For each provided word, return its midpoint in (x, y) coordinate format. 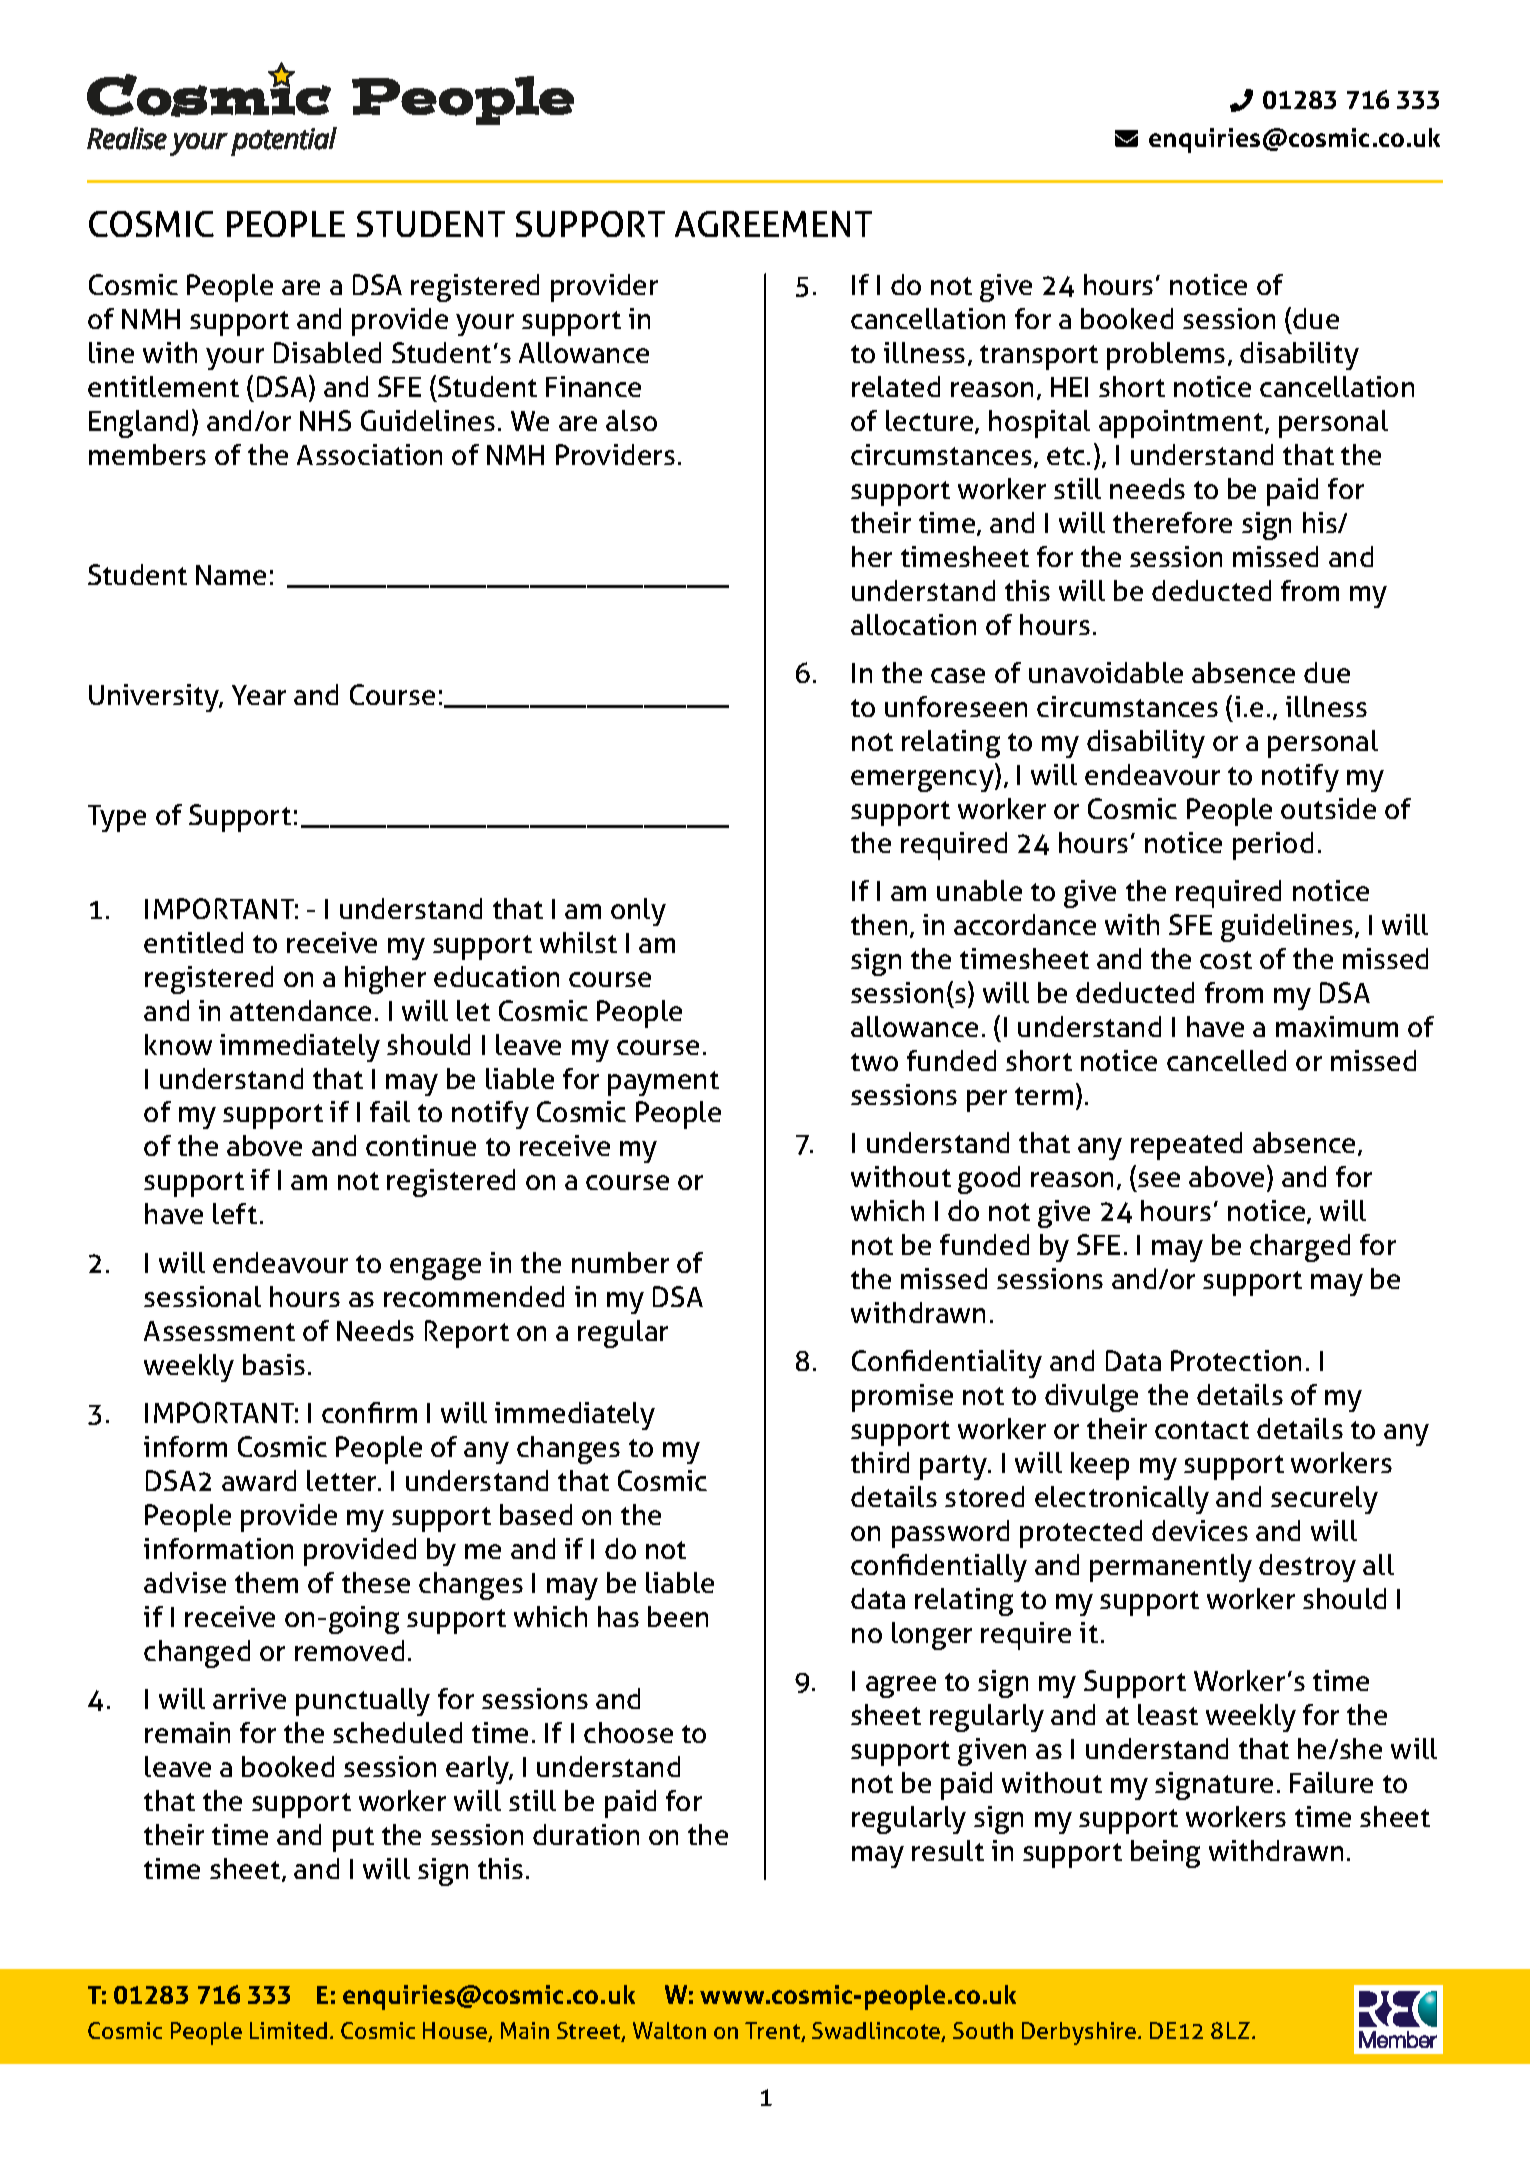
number (620, 1262)
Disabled (327, 352)
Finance (593, 386)
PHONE (1241, 100)
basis (274, 1364)
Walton (669, 2030)
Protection (1236, 1360)
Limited (288, 2030)
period (1273, 846)
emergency (923, 781)
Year (259, 695)
